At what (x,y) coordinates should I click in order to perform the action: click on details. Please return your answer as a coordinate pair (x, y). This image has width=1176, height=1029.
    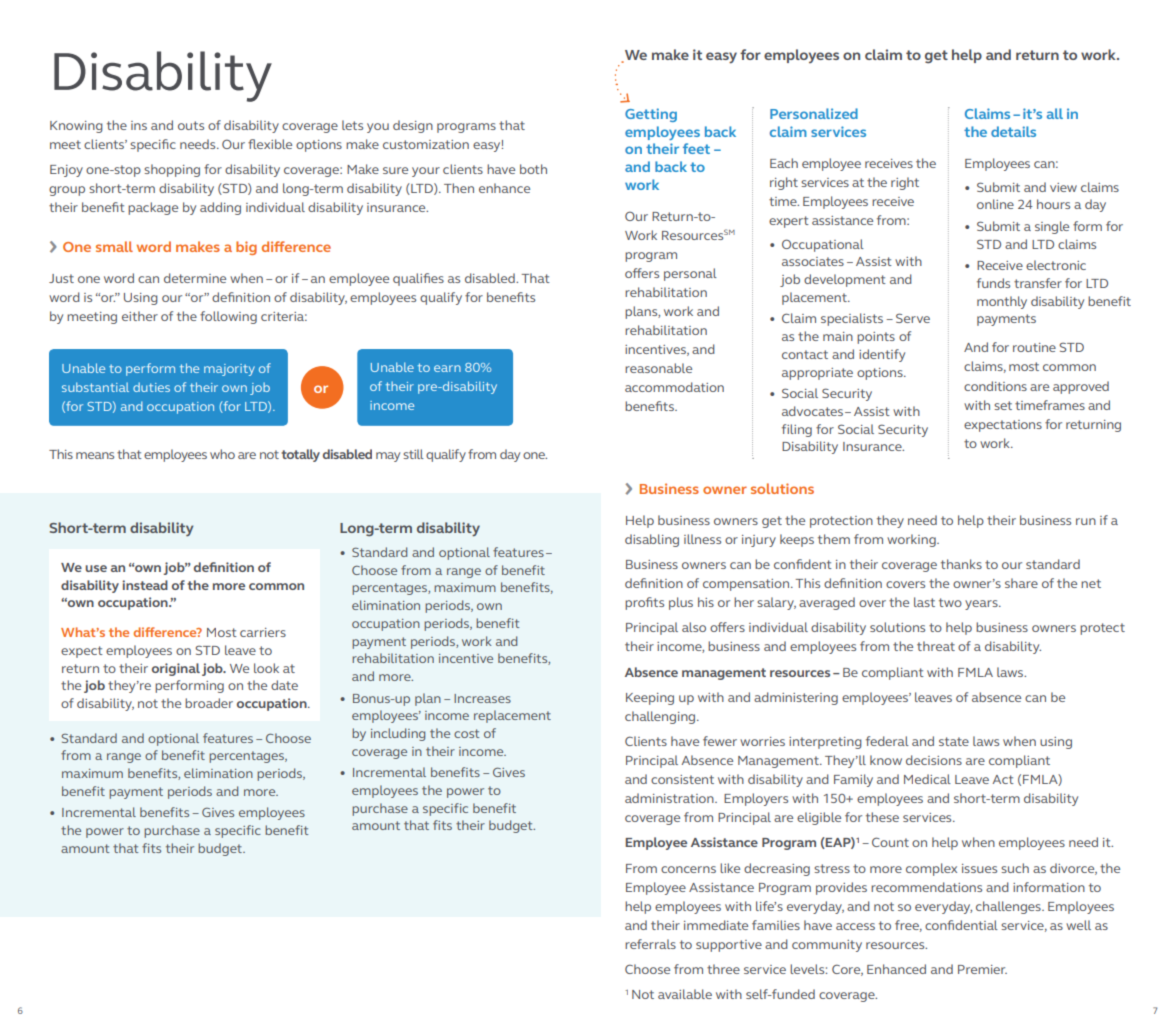
    Looking at the image, I should click on (1013, 131).
